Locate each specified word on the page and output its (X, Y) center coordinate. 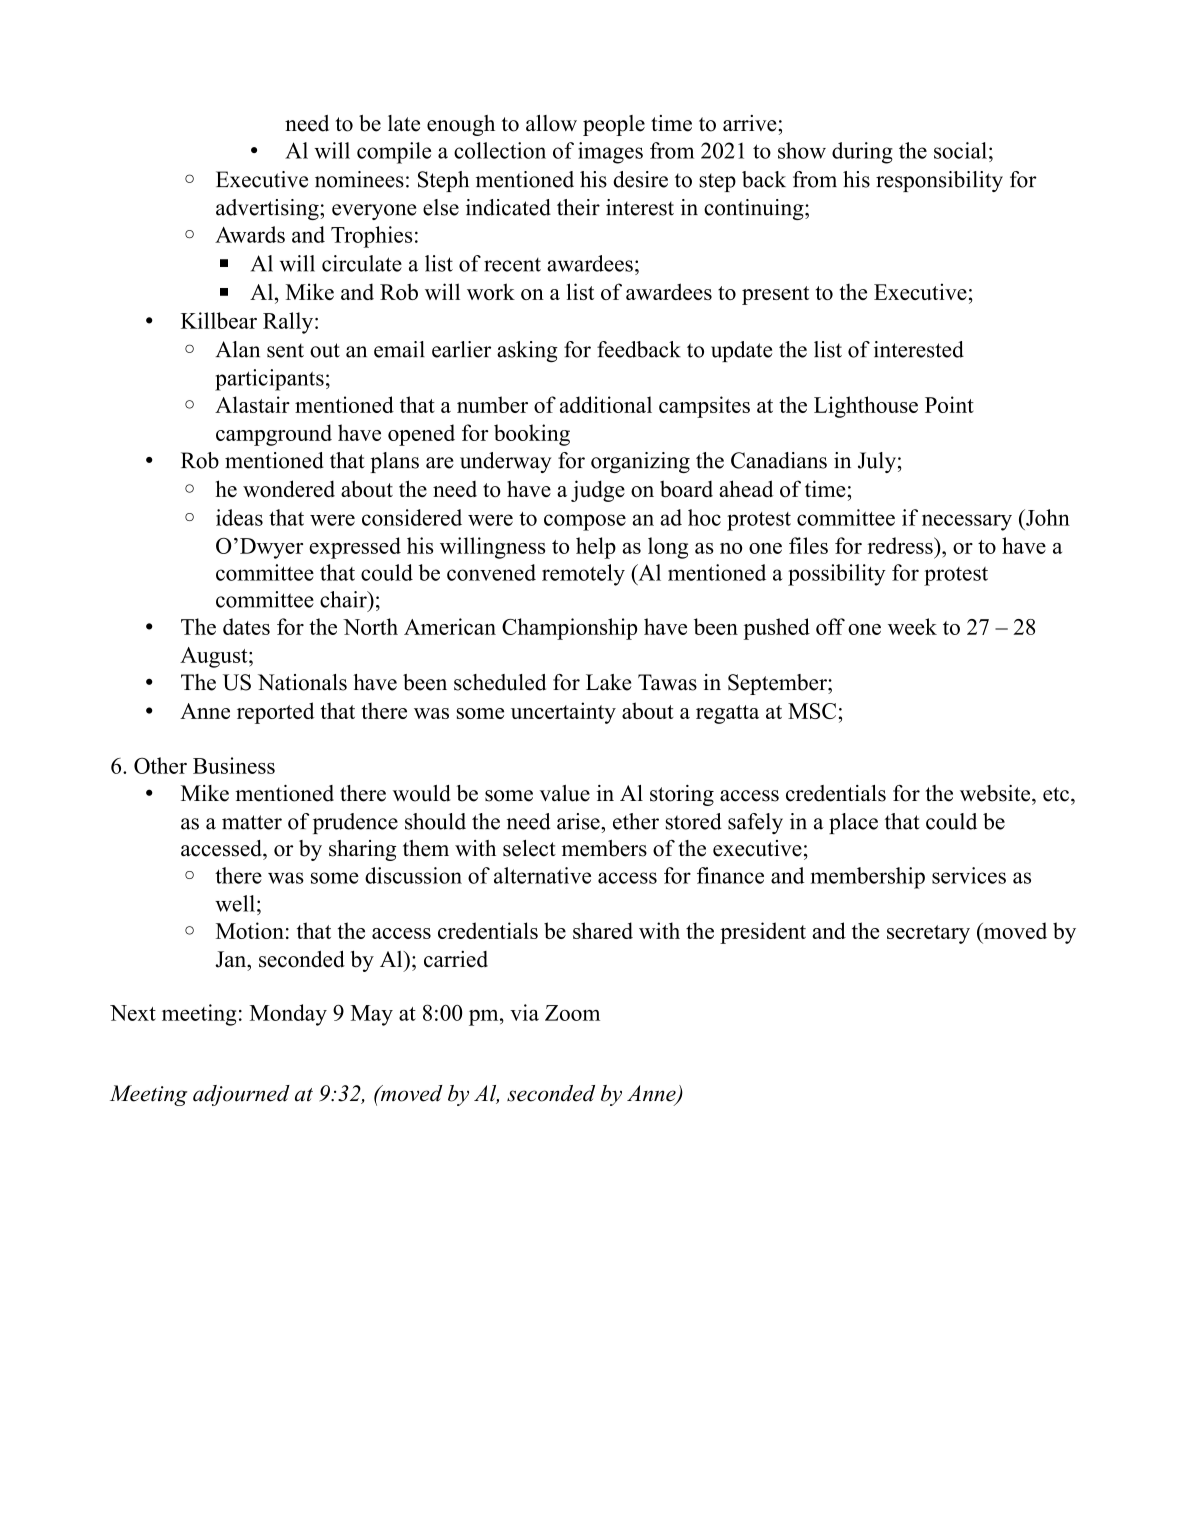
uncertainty (563, 713)
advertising (268, 209)
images (610, 153)
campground (274, 435)
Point (949, 404)
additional (606, 404)
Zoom (572, 1013)
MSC (812, 711)
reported (276, 713)
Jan (232, 959)
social (960, 150)
